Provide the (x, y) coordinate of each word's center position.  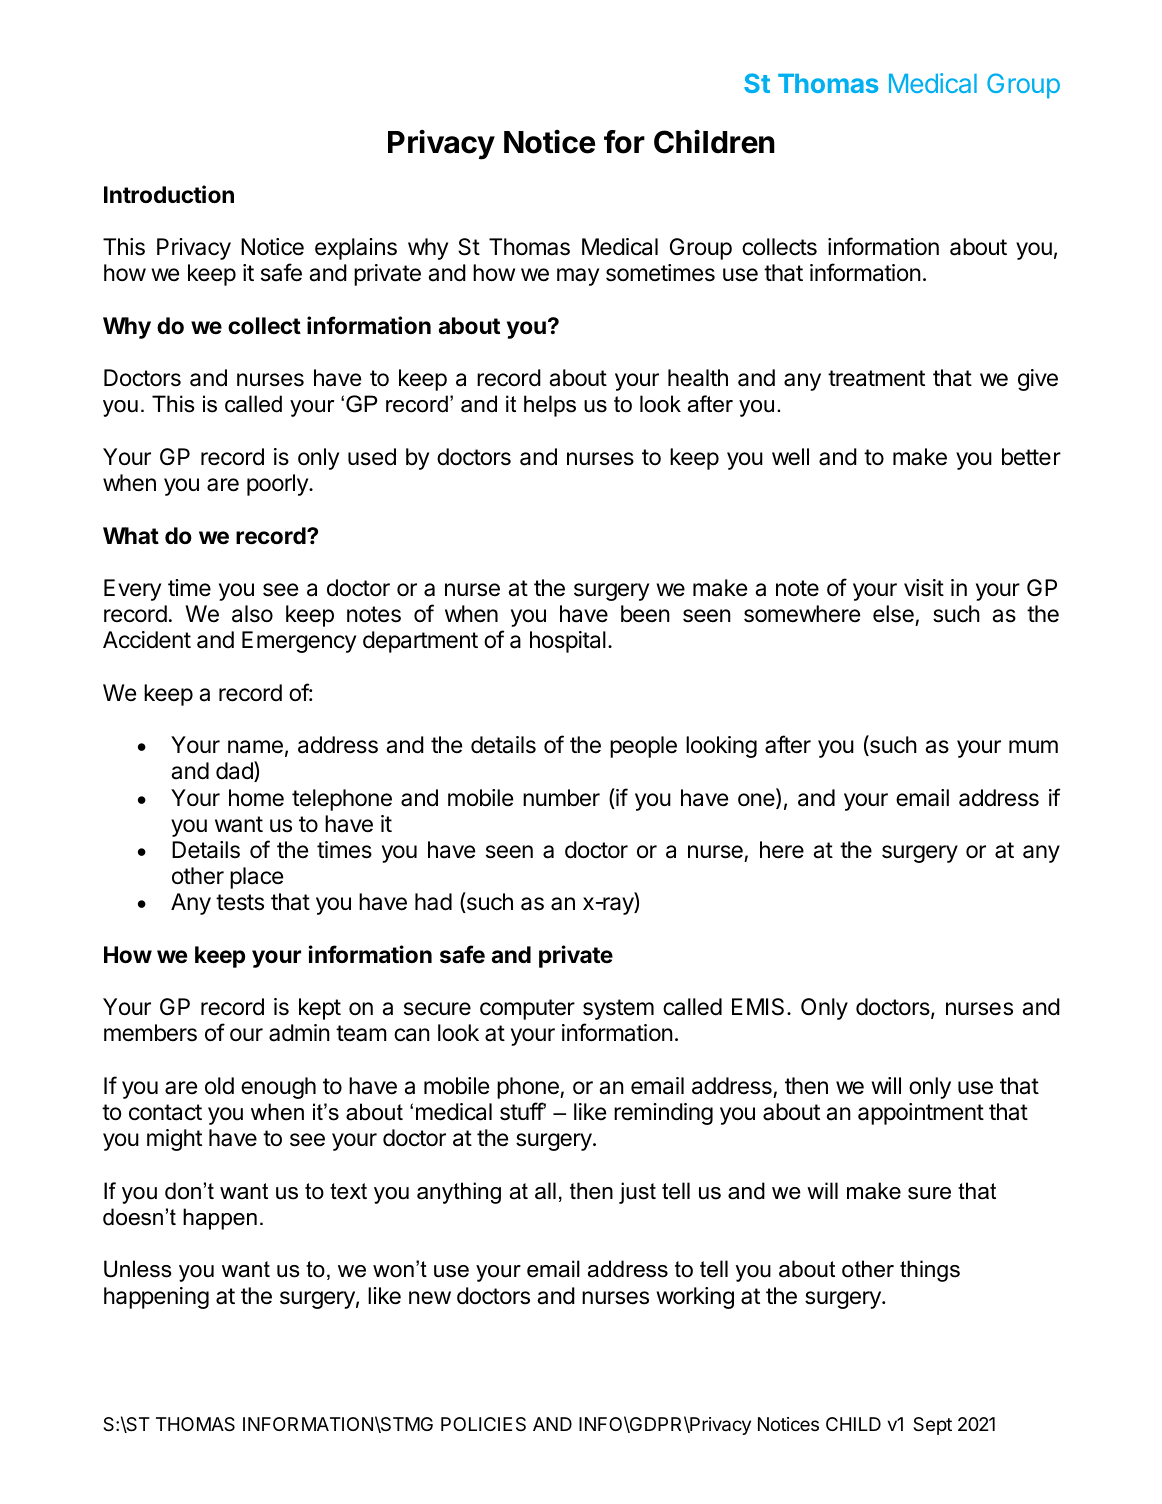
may (578, 277)
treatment (876, 378)
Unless (138, 1269)
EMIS (758, 1007)
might (174, 1140)
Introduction (169, 194)
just (637, 1193)
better (1031, 457)
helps (550, 406)
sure (929, 1193)
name (255, 747)
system (618, 1009)
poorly (278, 485)
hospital (568, 642)
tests (240, 902)
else (893, 614)
